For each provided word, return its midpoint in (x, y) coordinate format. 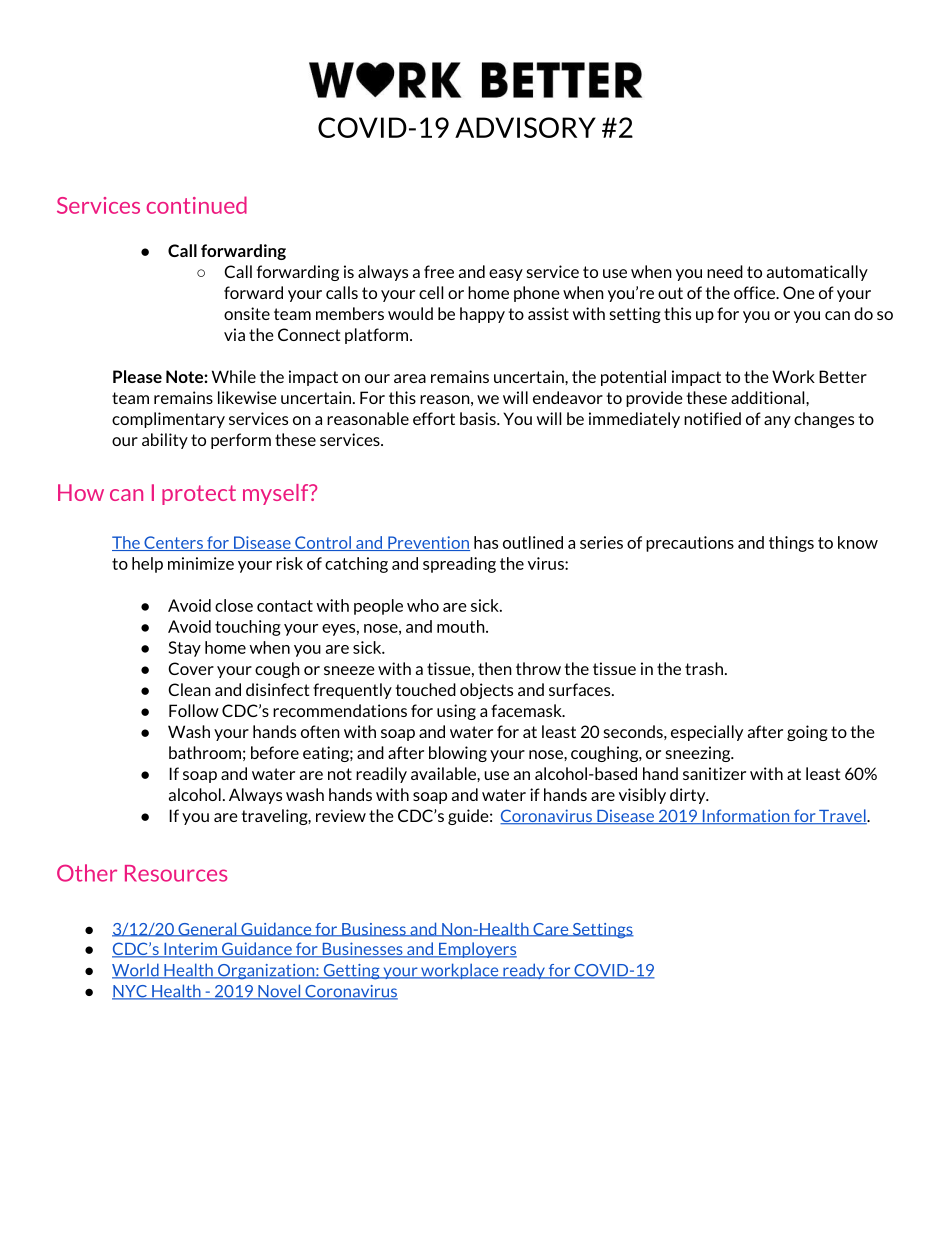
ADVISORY (525, 127)
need (725, 271)
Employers (477, 950)
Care (551, 930)
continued (197, 205)
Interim (190, 950)
